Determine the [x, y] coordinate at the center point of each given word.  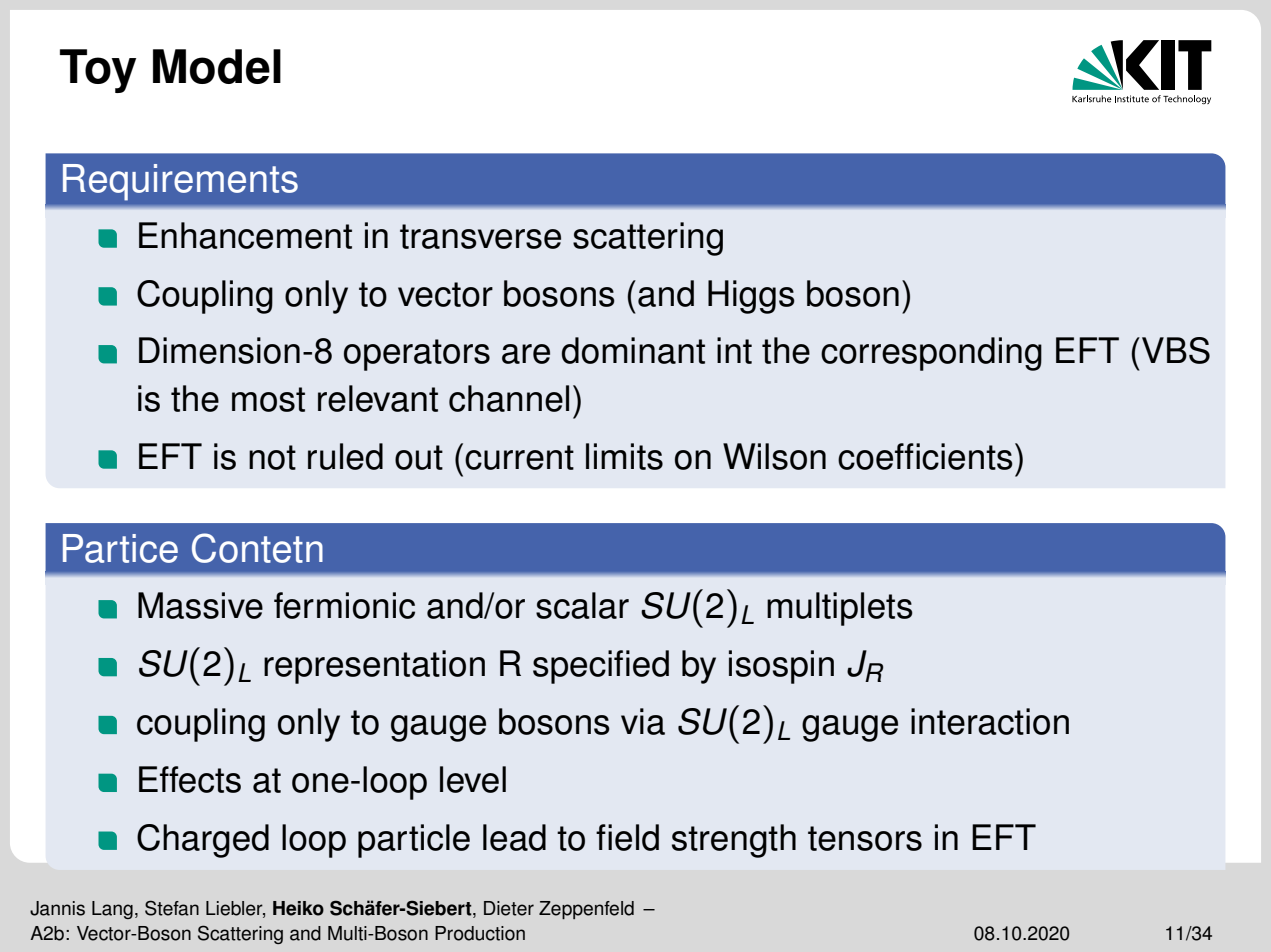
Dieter [509, 908]
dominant [633, 350]
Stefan [172, 908]
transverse [480, 236]
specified [601, 667]
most [268, 399]
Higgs [751, 297]
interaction [990, 721]
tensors [865, 838]
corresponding [931, 354]
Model [217, 66]
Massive [200, 605]
